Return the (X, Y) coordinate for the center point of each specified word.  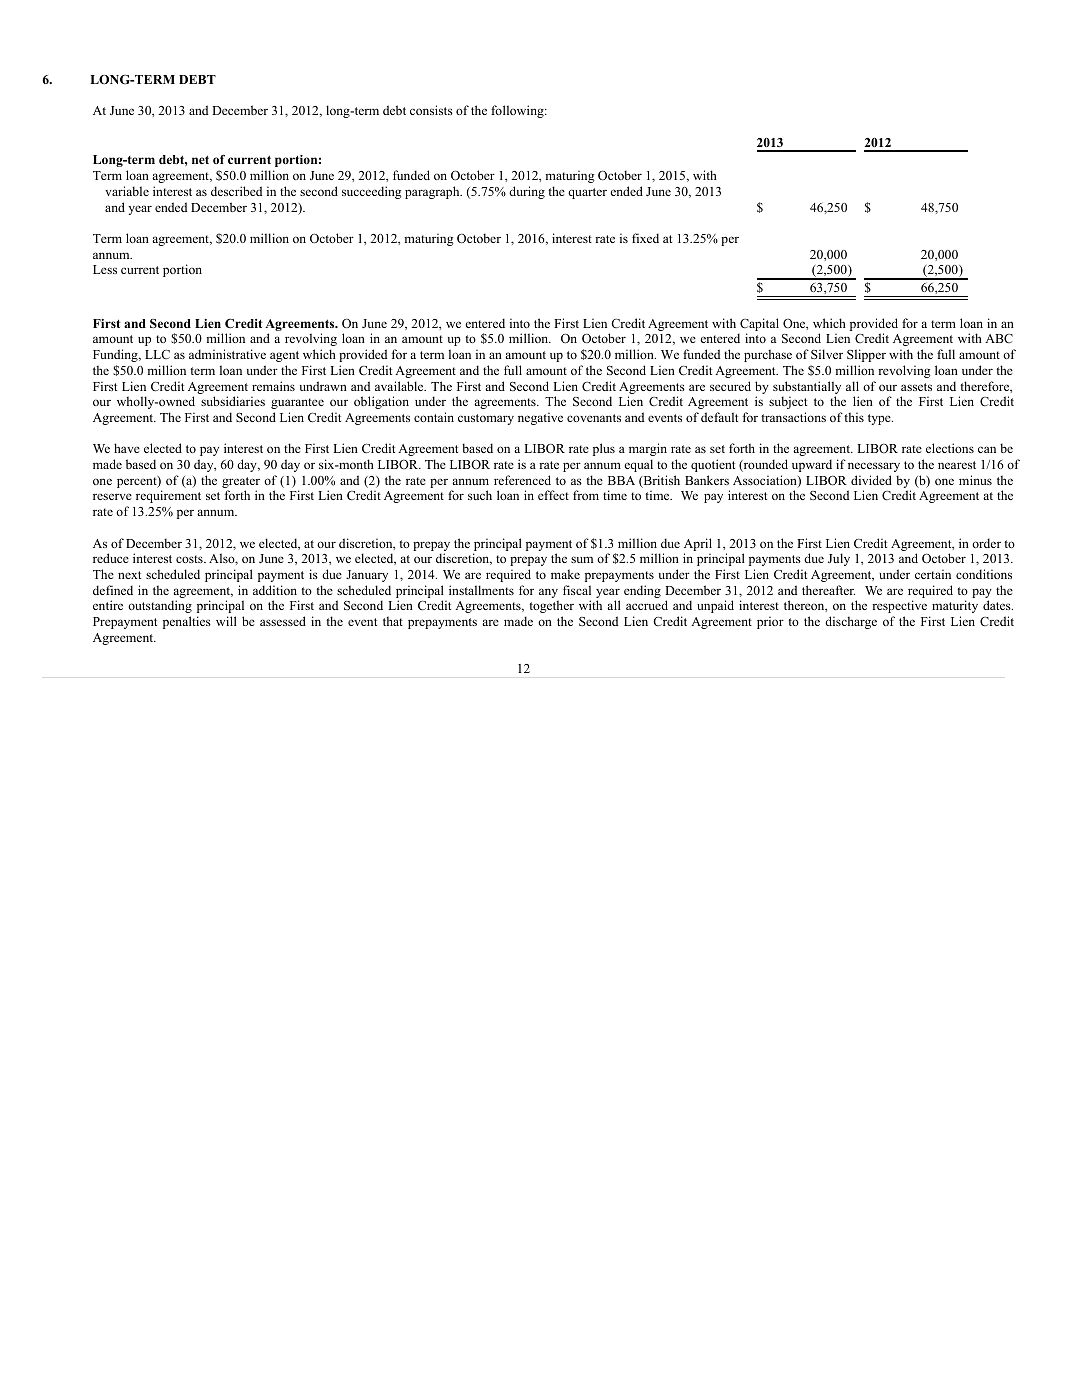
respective (899, 606)
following (518, 111)
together (551, 606)
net (200, 159)
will (226, 621)
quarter (587, 193)
